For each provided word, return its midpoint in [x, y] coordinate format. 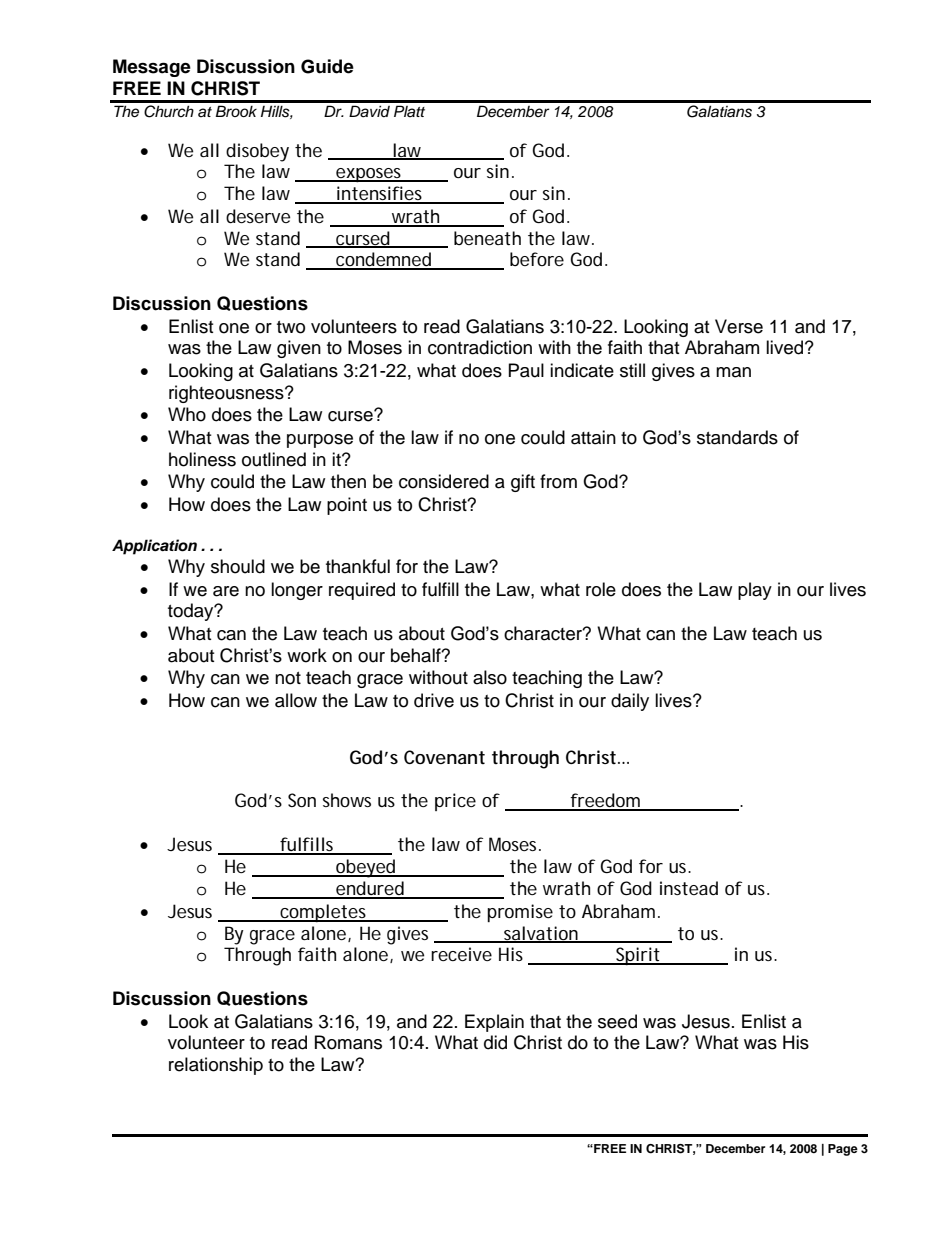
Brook [236, 111]
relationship [216, 1066]
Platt [409, 111]
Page [843, 1150]
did [495, 1042]
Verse [739, 326]
